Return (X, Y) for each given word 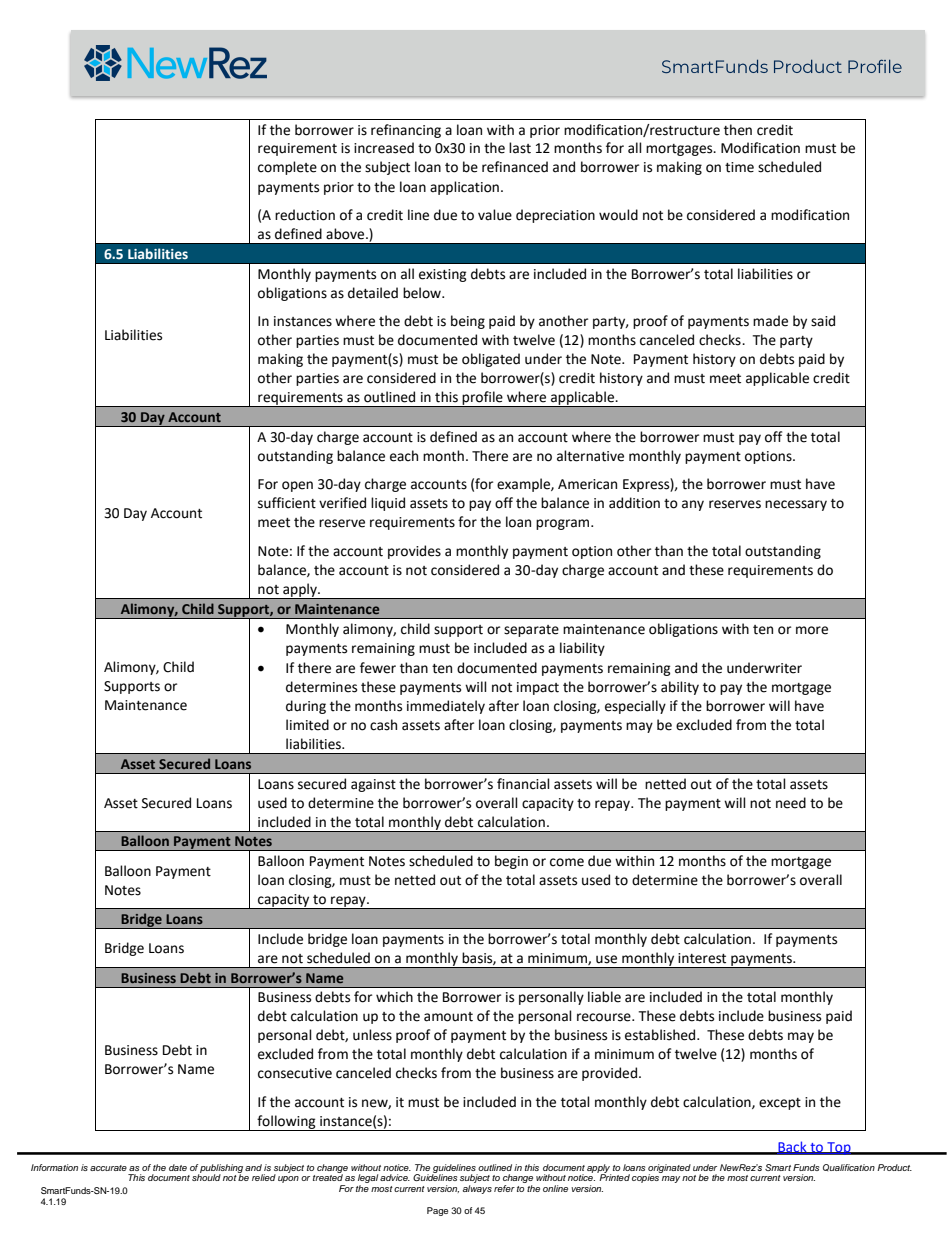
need (791, 803)
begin (511, 862)
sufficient (287, 503)
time (739, 167)
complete (287, 168)
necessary (796, 505)
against (373, 785)
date (178, 1167)
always (477, 1189)
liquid (388, 504)
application (464, 188)
